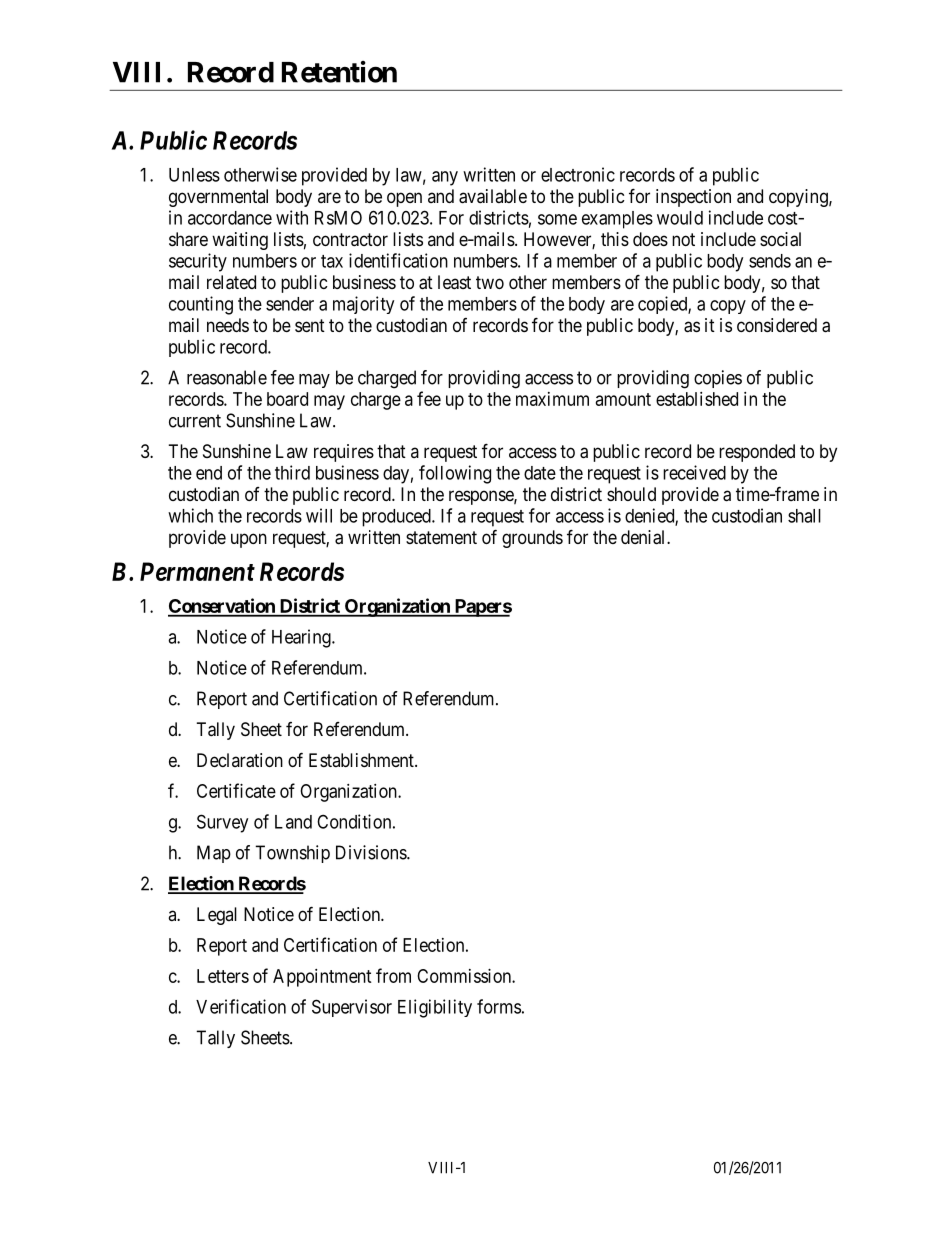 This document has height=1233, width=952. What do you see at coordinates (693, 198) in the document?
I see `inspection` at bounding box center [693, 198].
